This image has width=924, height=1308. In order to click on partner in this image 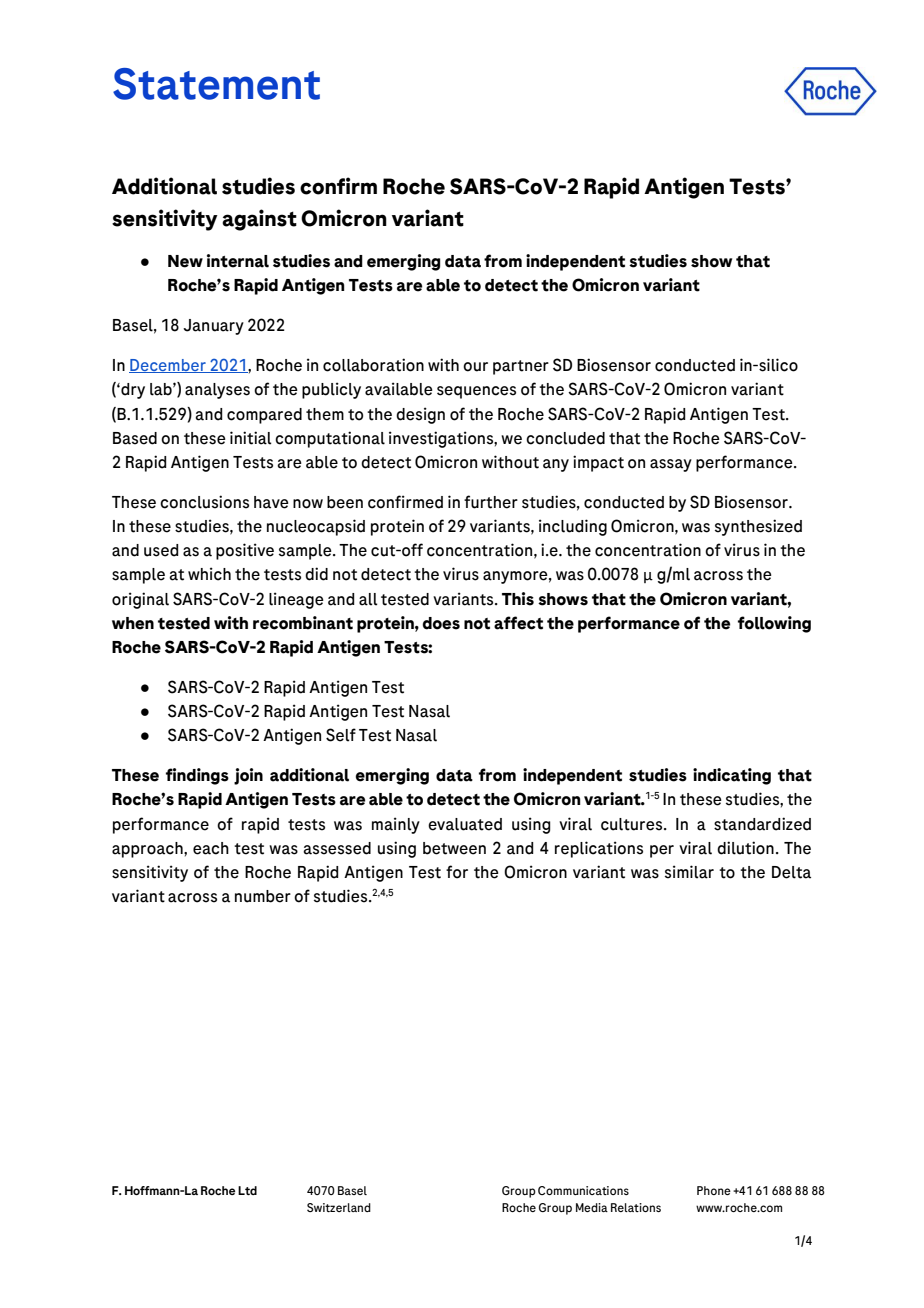, I will do `click(521, 367)`.
